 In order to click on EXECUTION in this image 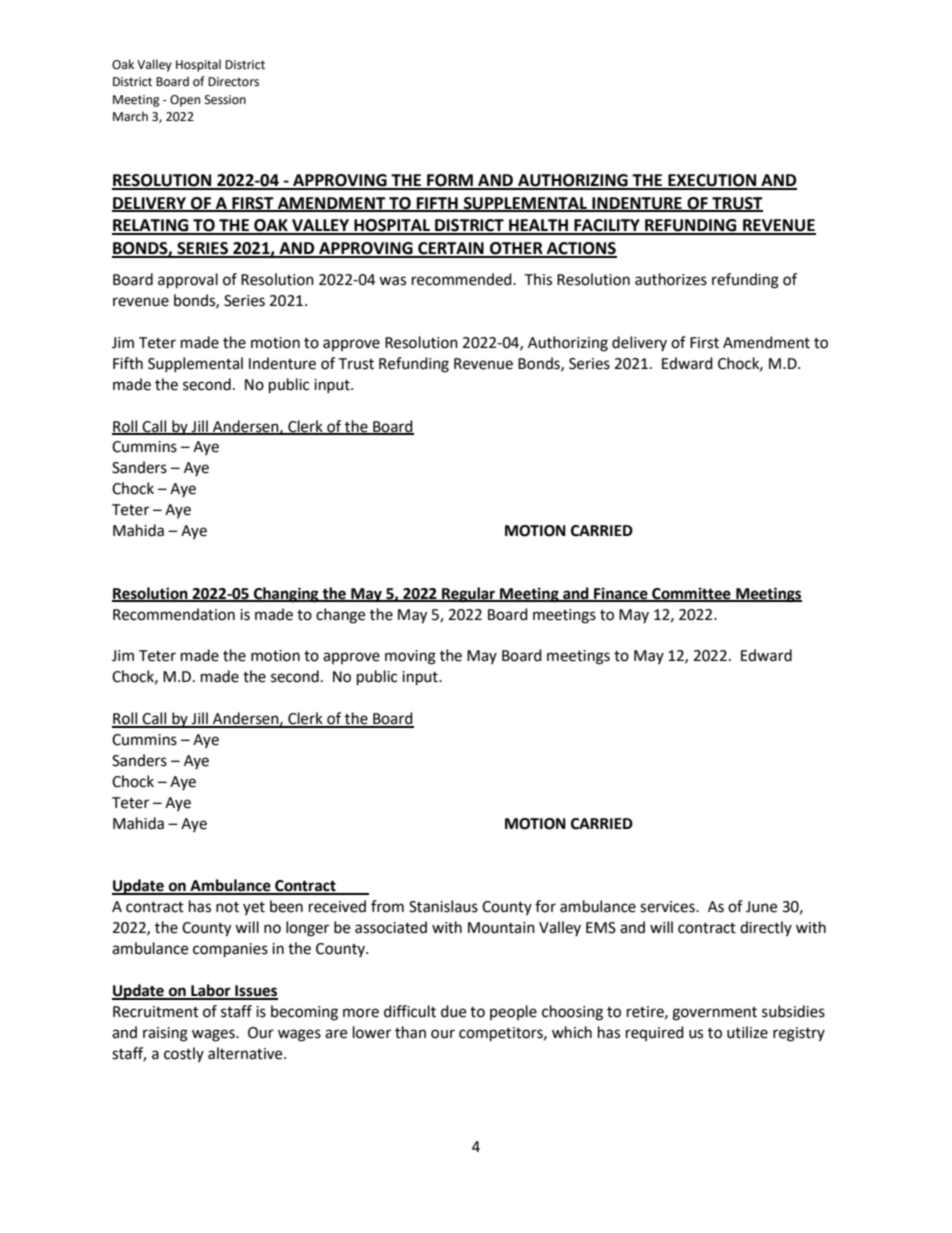, I will do `click(712, 181)`.
